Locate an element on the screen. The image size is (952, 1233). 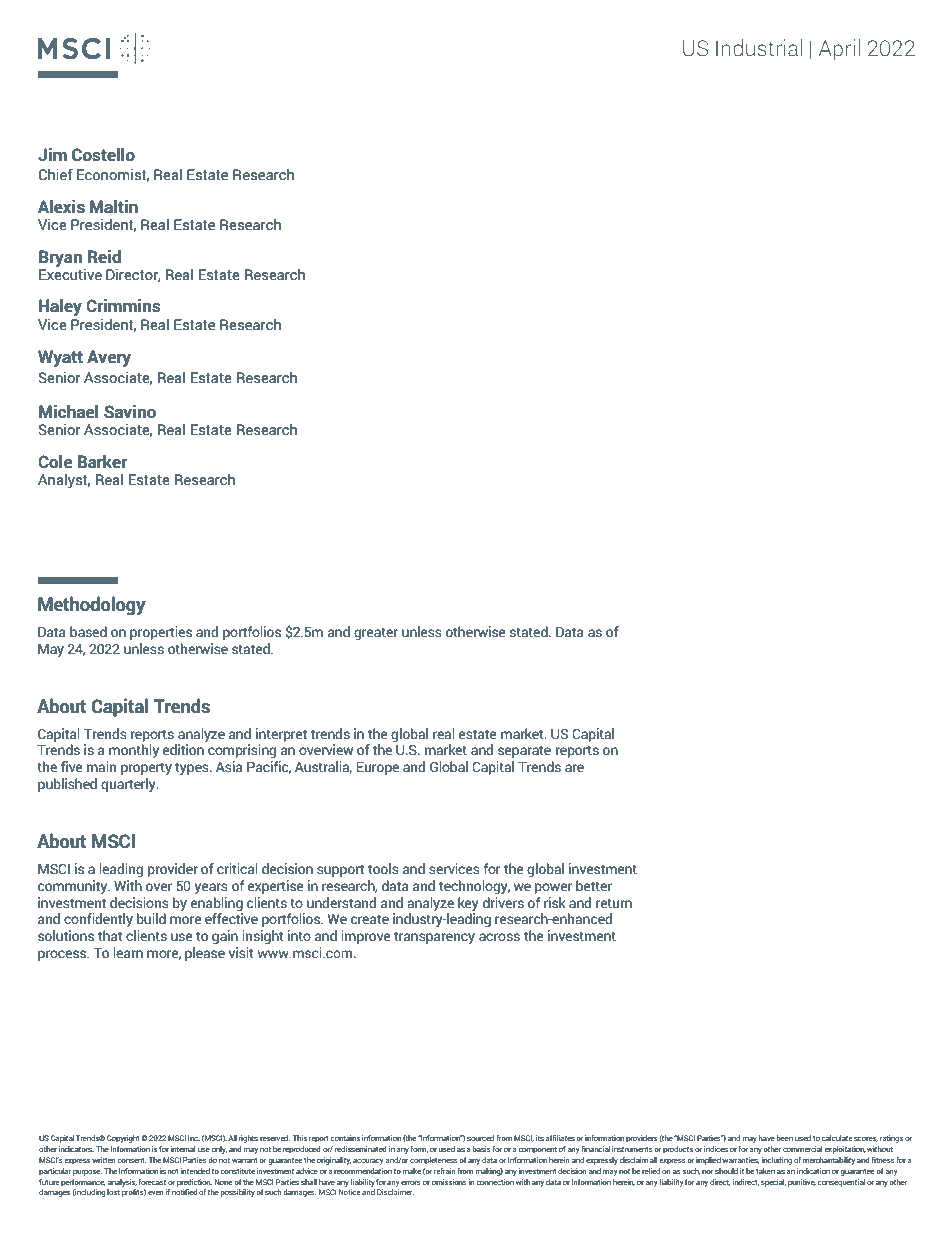
Costello is located at coordinates (103, 155).
